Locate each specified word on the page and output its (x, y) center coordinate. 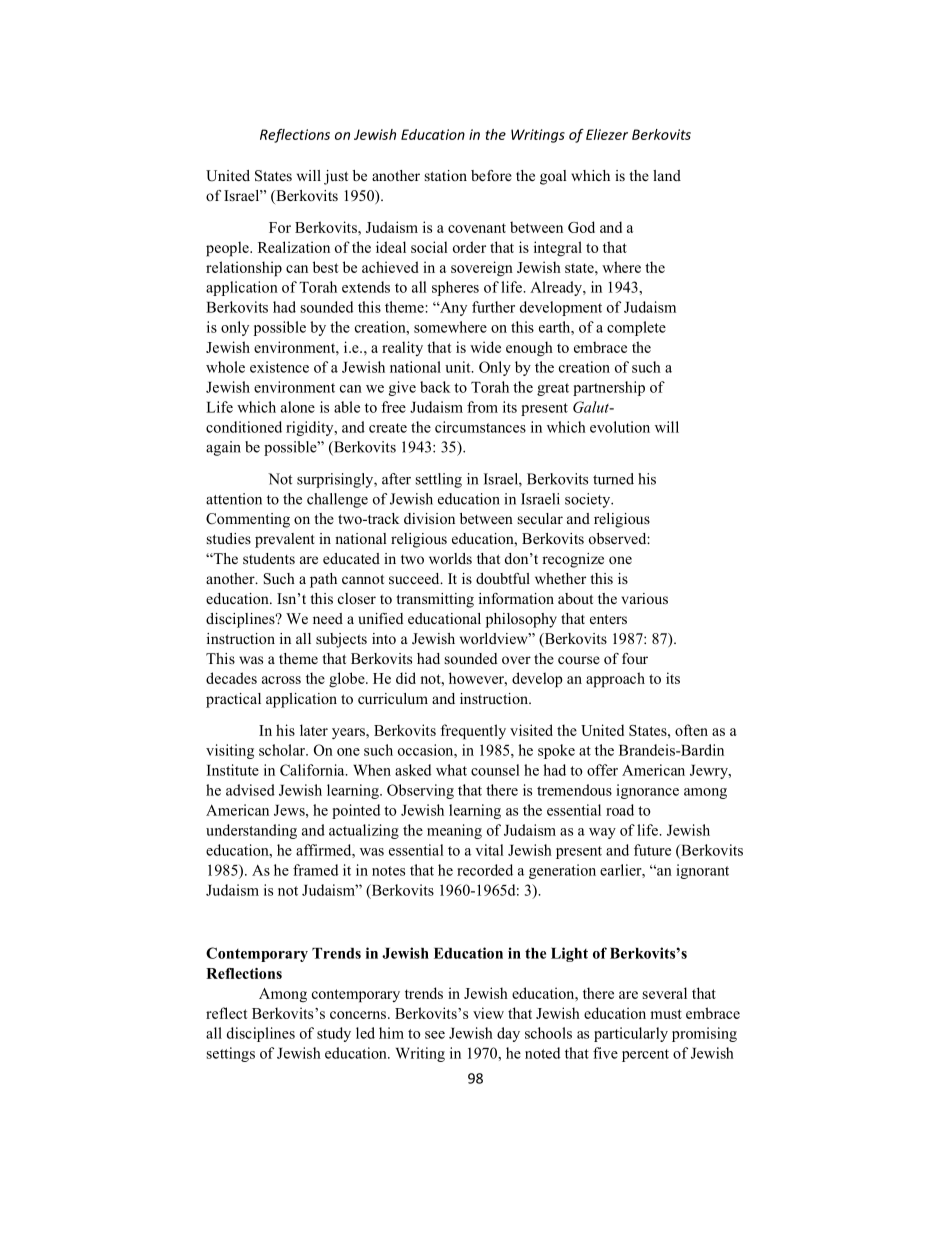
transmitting (435, 600)
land (667, 175)
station (446, 175)
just (336, 177)
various (644, 598)
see (435, 1035)
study (334, 1034)
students (269, 558)
